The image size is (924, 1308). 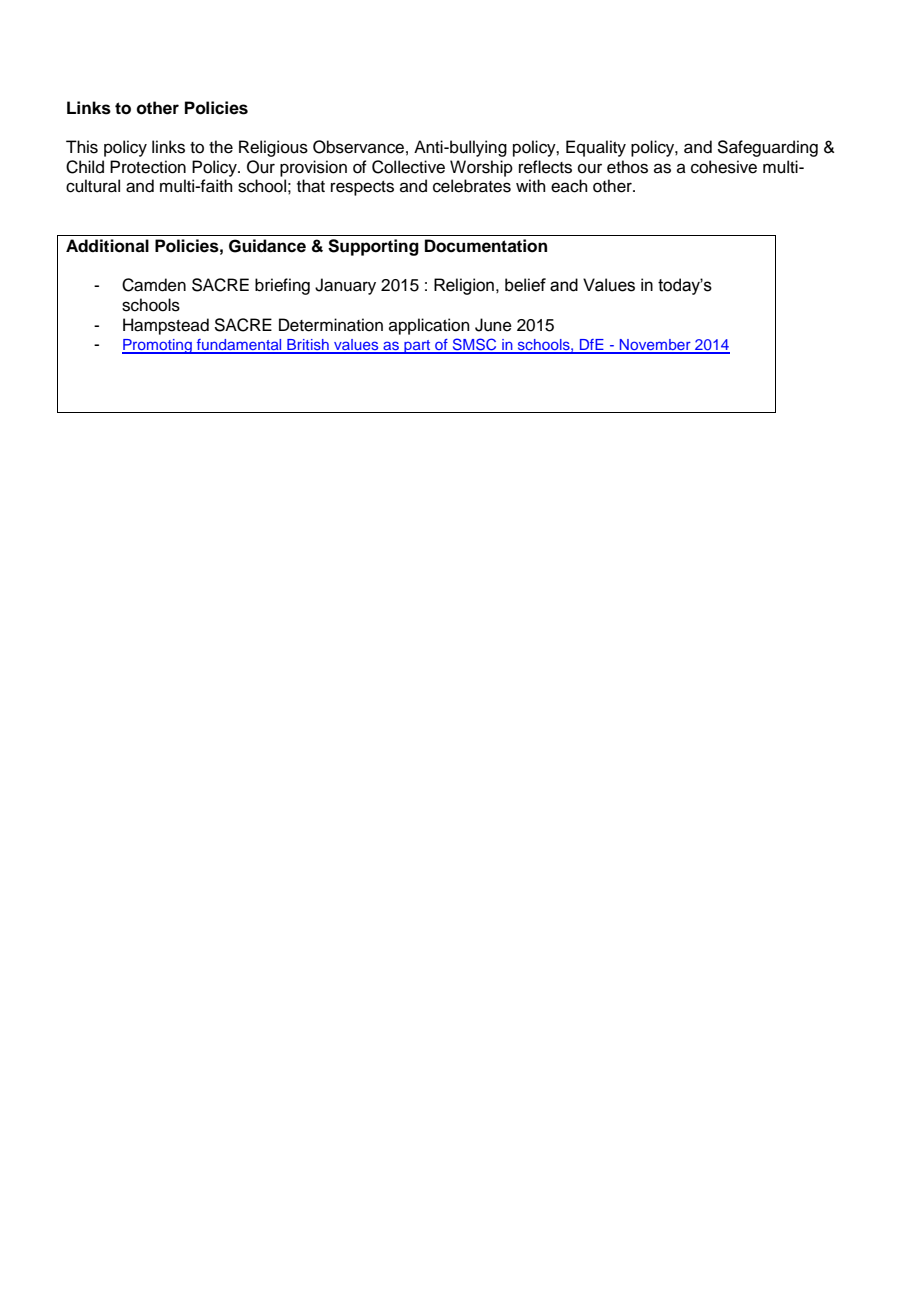 What do you see at coordinates (464, 286) in the document?
I see `Religion` at bounding box center [464, 286].
